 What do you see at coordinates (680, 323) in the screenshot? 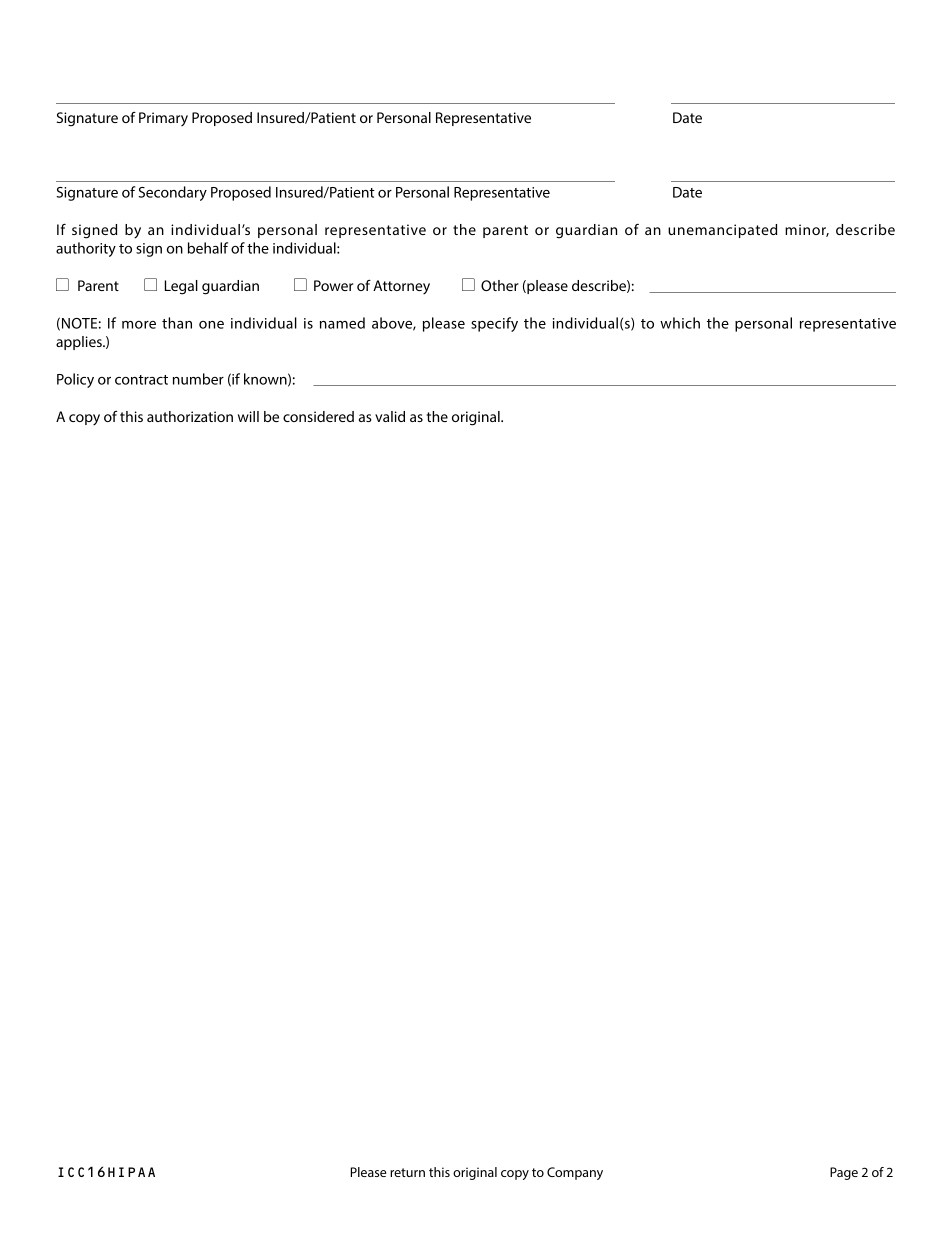
I see `which` at bounding box center [680, 323].
